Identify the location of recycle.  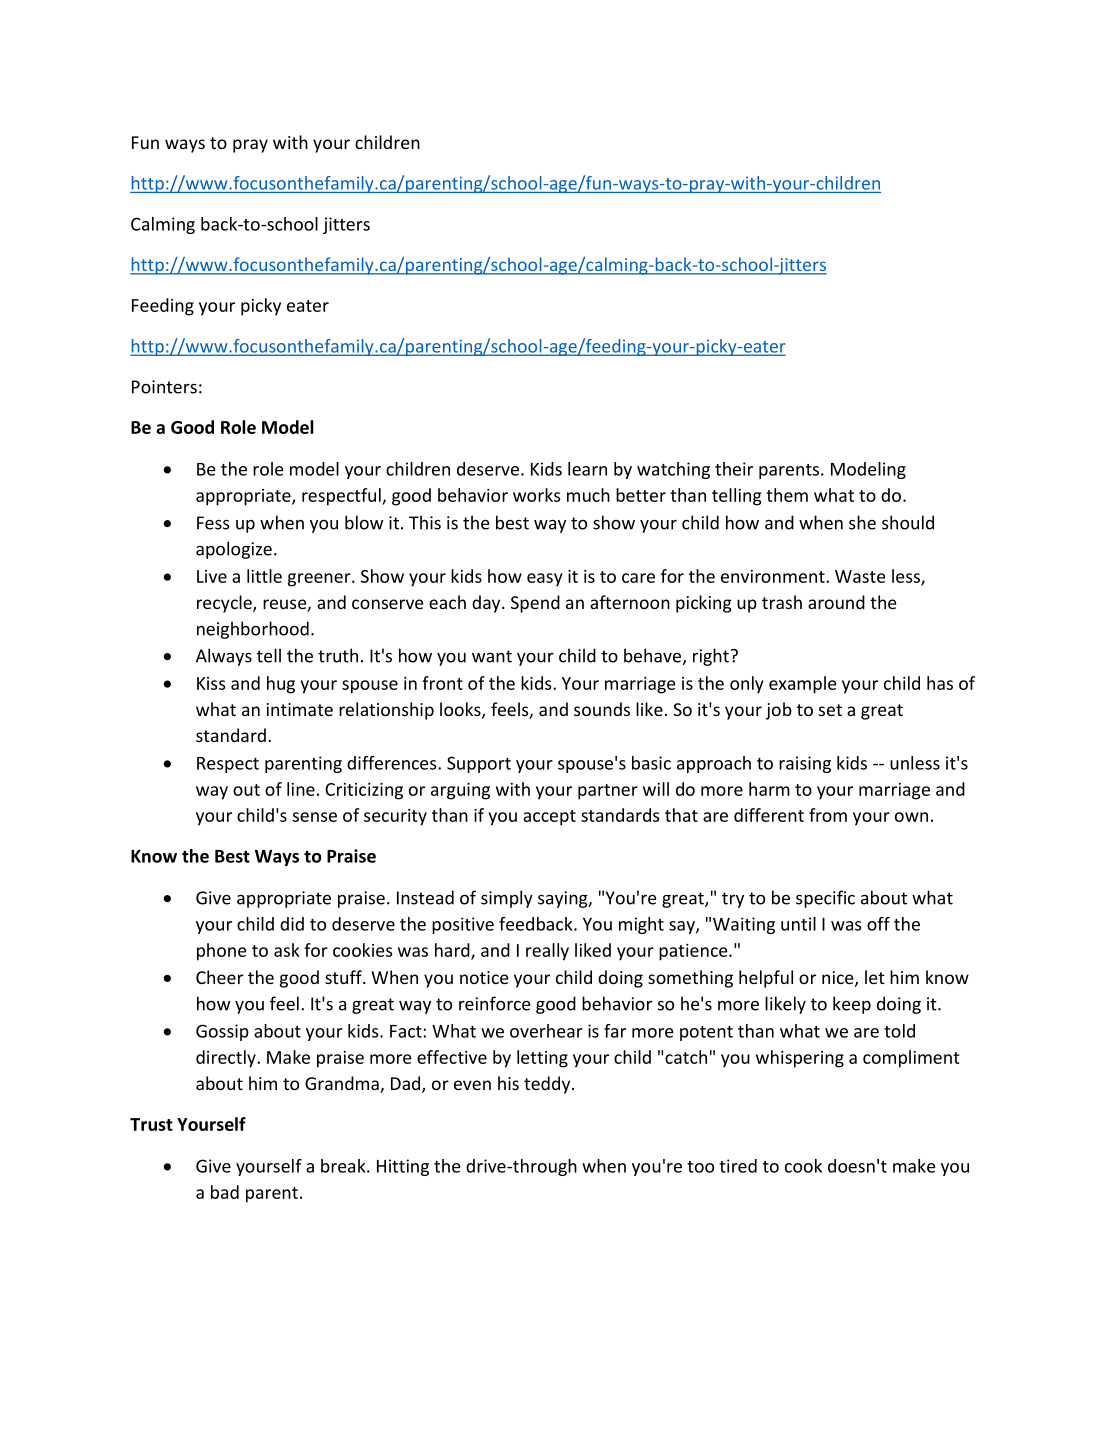
(225, 604).
